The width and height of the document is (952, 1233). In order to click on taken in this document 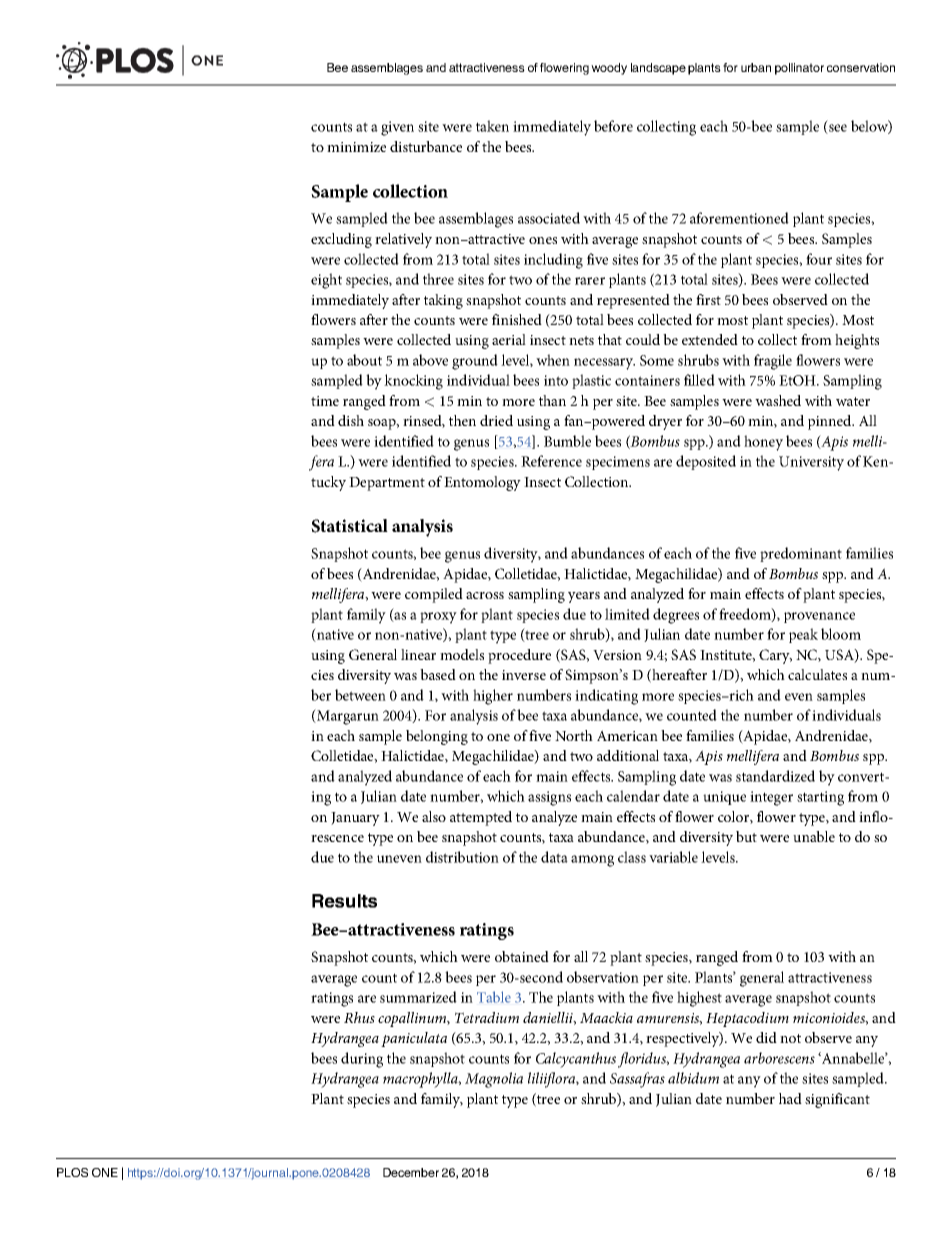, I will do `click(492, 126)`.
